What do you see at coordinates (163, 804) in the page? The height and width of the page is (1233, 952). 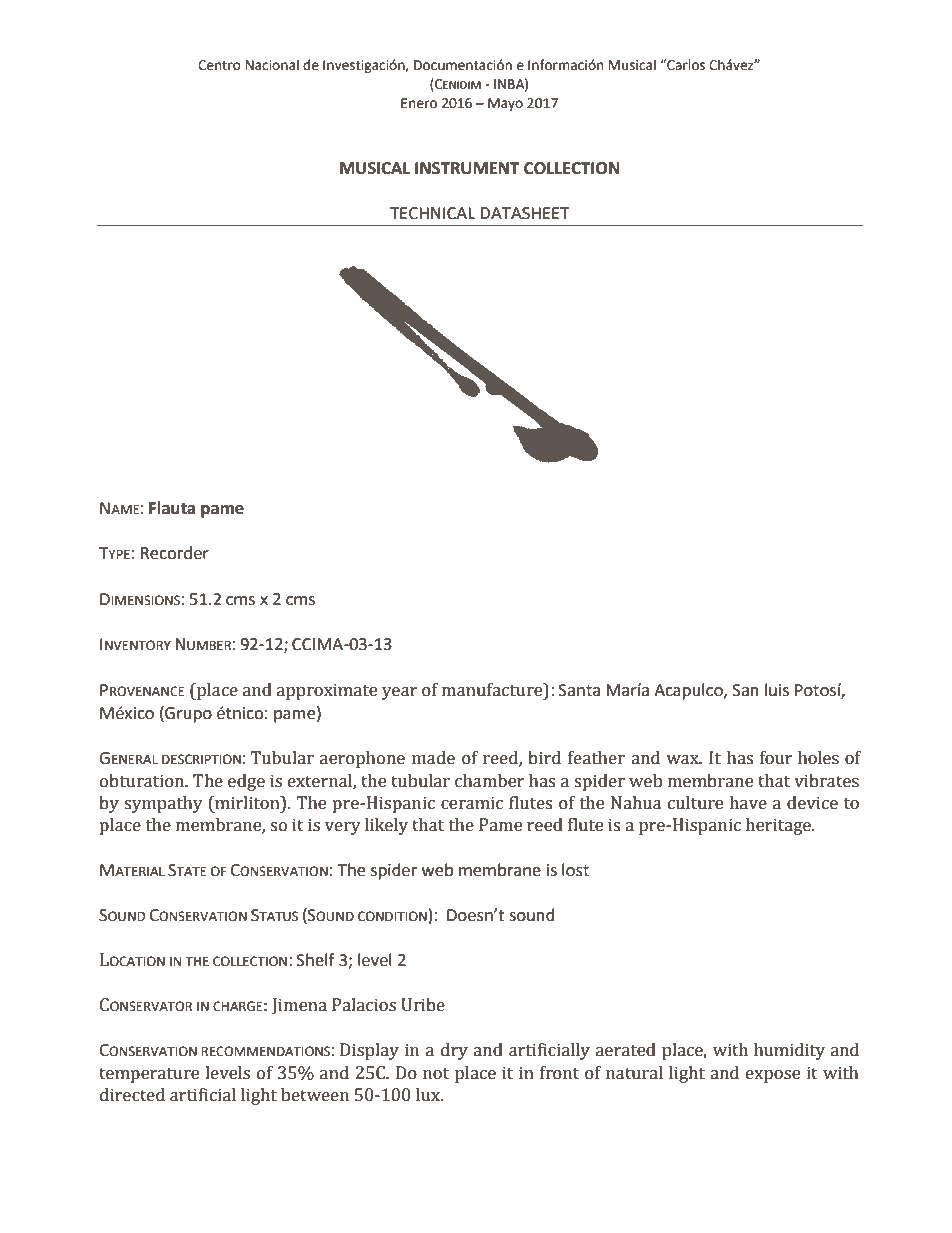 I see `sympathy` at bounding box center [163, 804].
